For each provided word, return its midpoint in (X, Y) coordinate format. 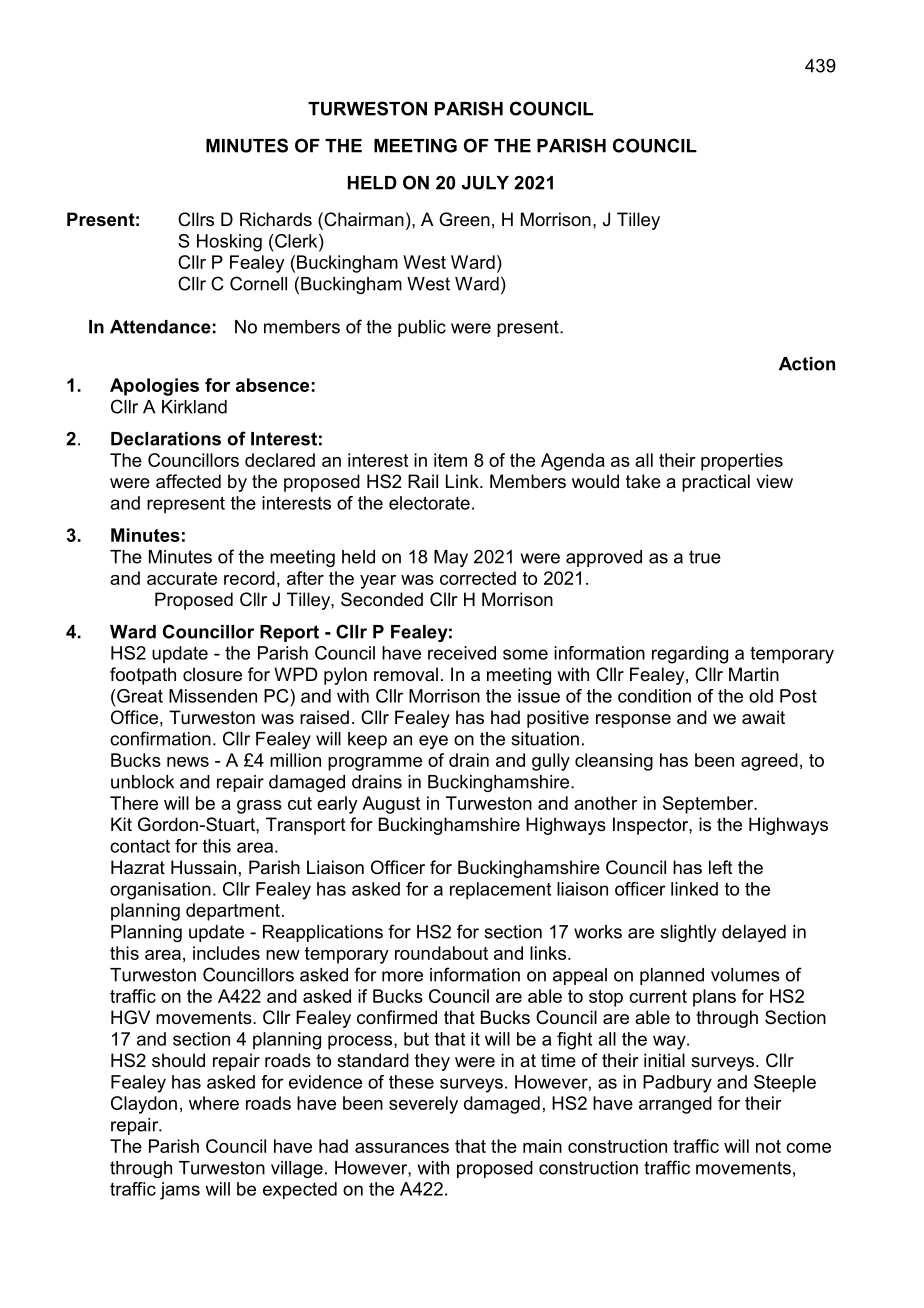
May (451, 558)
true (705, 557)
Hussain (203, 867)
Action (807, 364)
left (721, 867)
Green (464, 219)
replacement (500, 891)
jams (180, 1191)
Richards (276, 219)
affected (188, 481)
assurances (402, 1148)
